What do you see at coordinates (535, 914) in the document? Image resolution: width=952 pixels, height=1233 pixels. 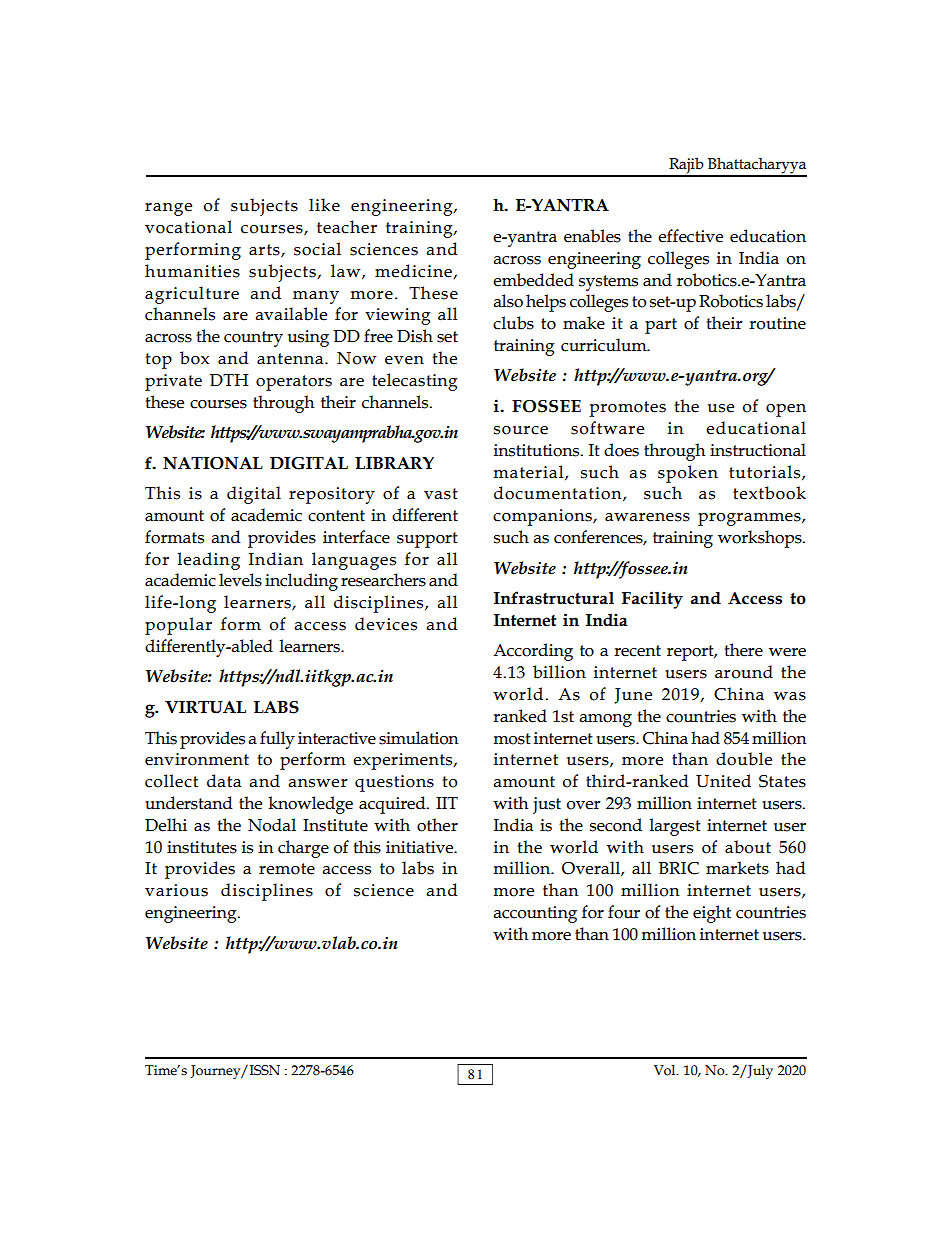 I see `accounting` at bounding box center [535, 914].
